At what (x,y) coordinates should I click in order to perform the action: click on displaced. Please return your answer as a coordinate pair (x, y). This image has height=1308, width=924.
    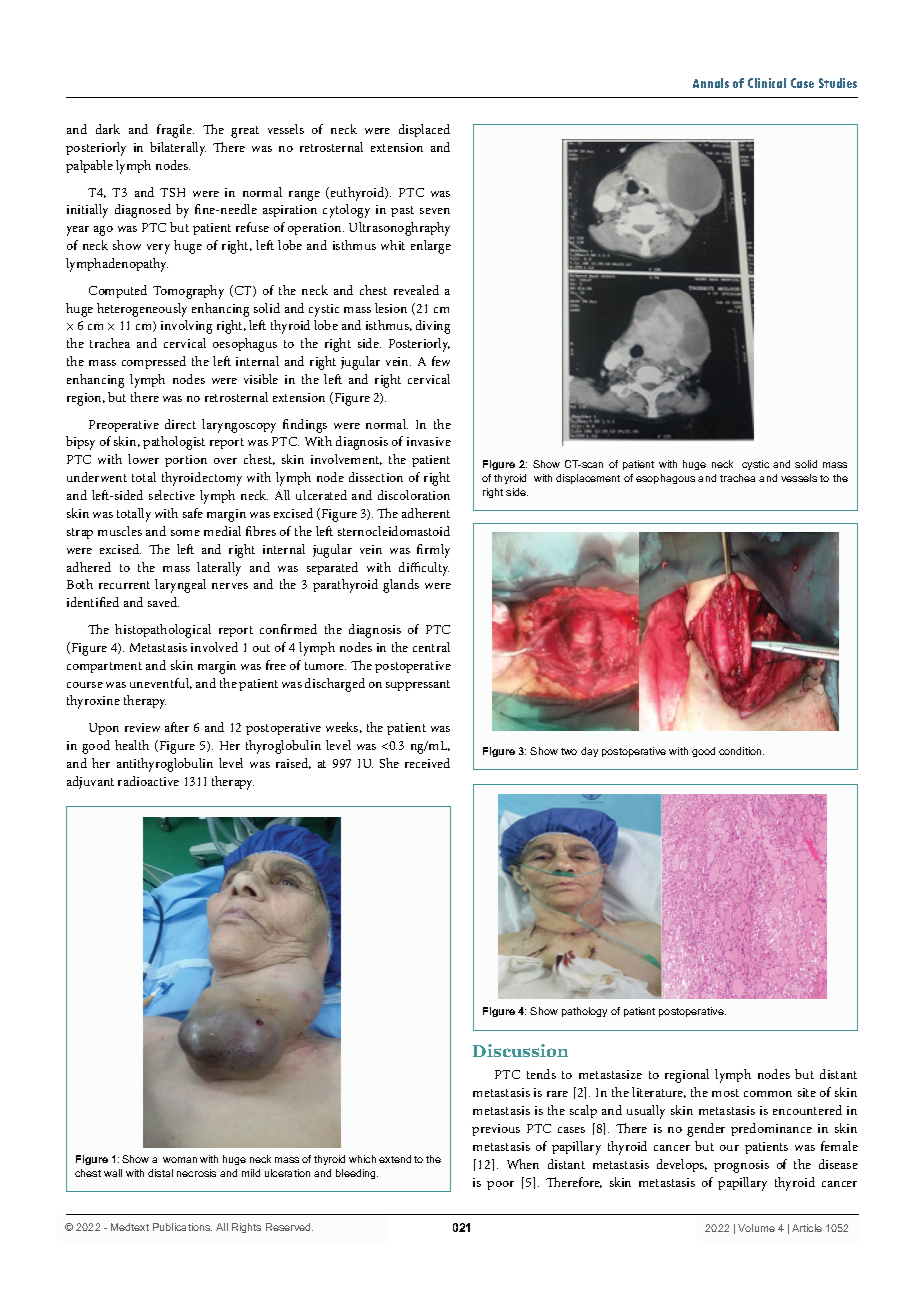
    Looking at the image, I should click on (424, 130).
